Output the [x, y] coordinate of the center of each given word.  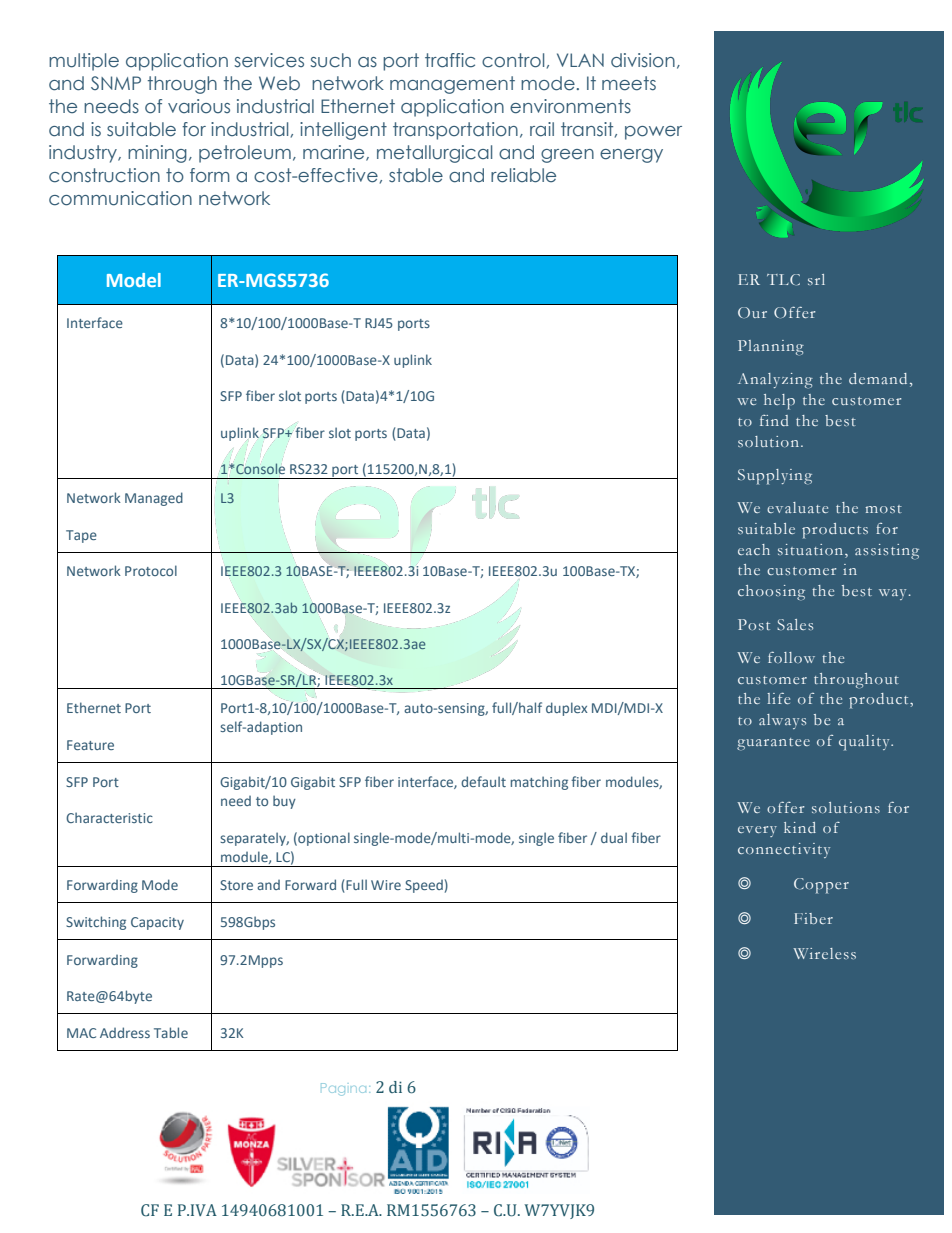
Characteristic [109, 817]
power [653, 133]
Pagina [343, 1089]
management [452, 85]
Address [125, 1032]
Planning [771, 347]
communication [120, 198]
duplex [567, 709]
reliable [523, 175]
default [483, 781]
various [199, 106]
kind [800, 827]
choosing [771, 593]
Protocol [151, 570]
